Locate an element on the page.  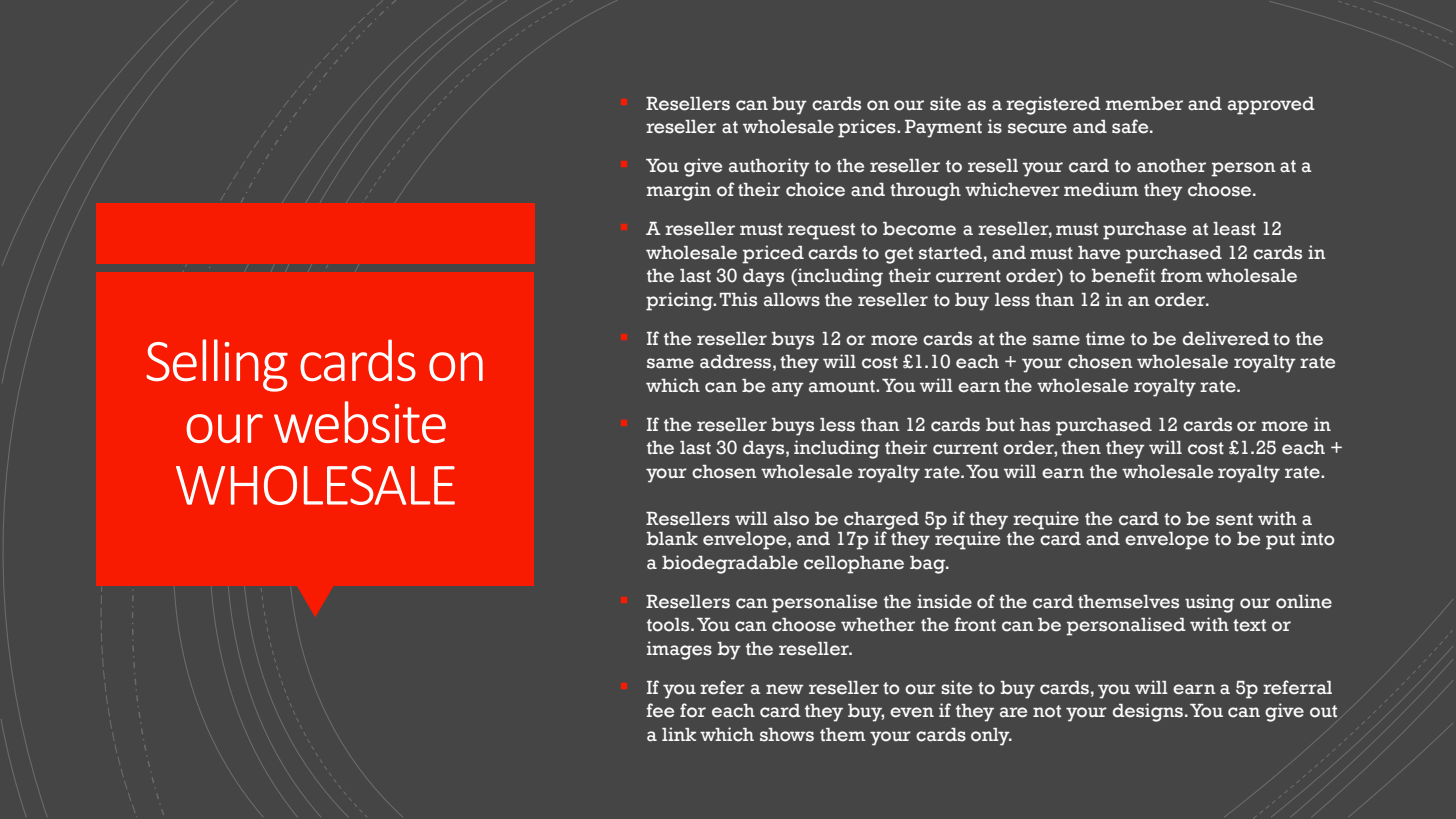
from is located at coordinates (1182, 275).
